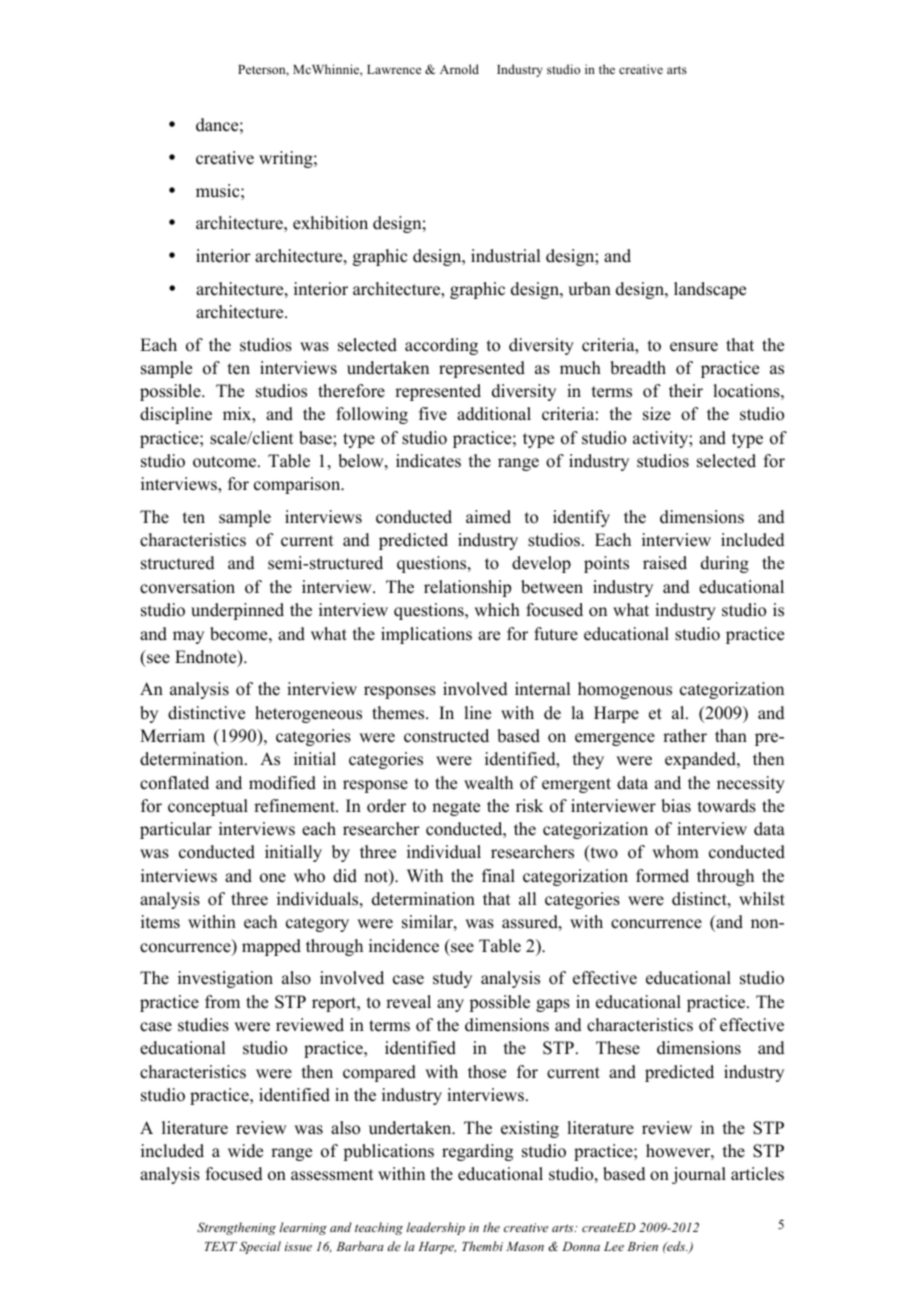  What do you see at coordinates (221, 1246) in the screenshot?
I see `TEXT` at bounding box center [221, 1246].
